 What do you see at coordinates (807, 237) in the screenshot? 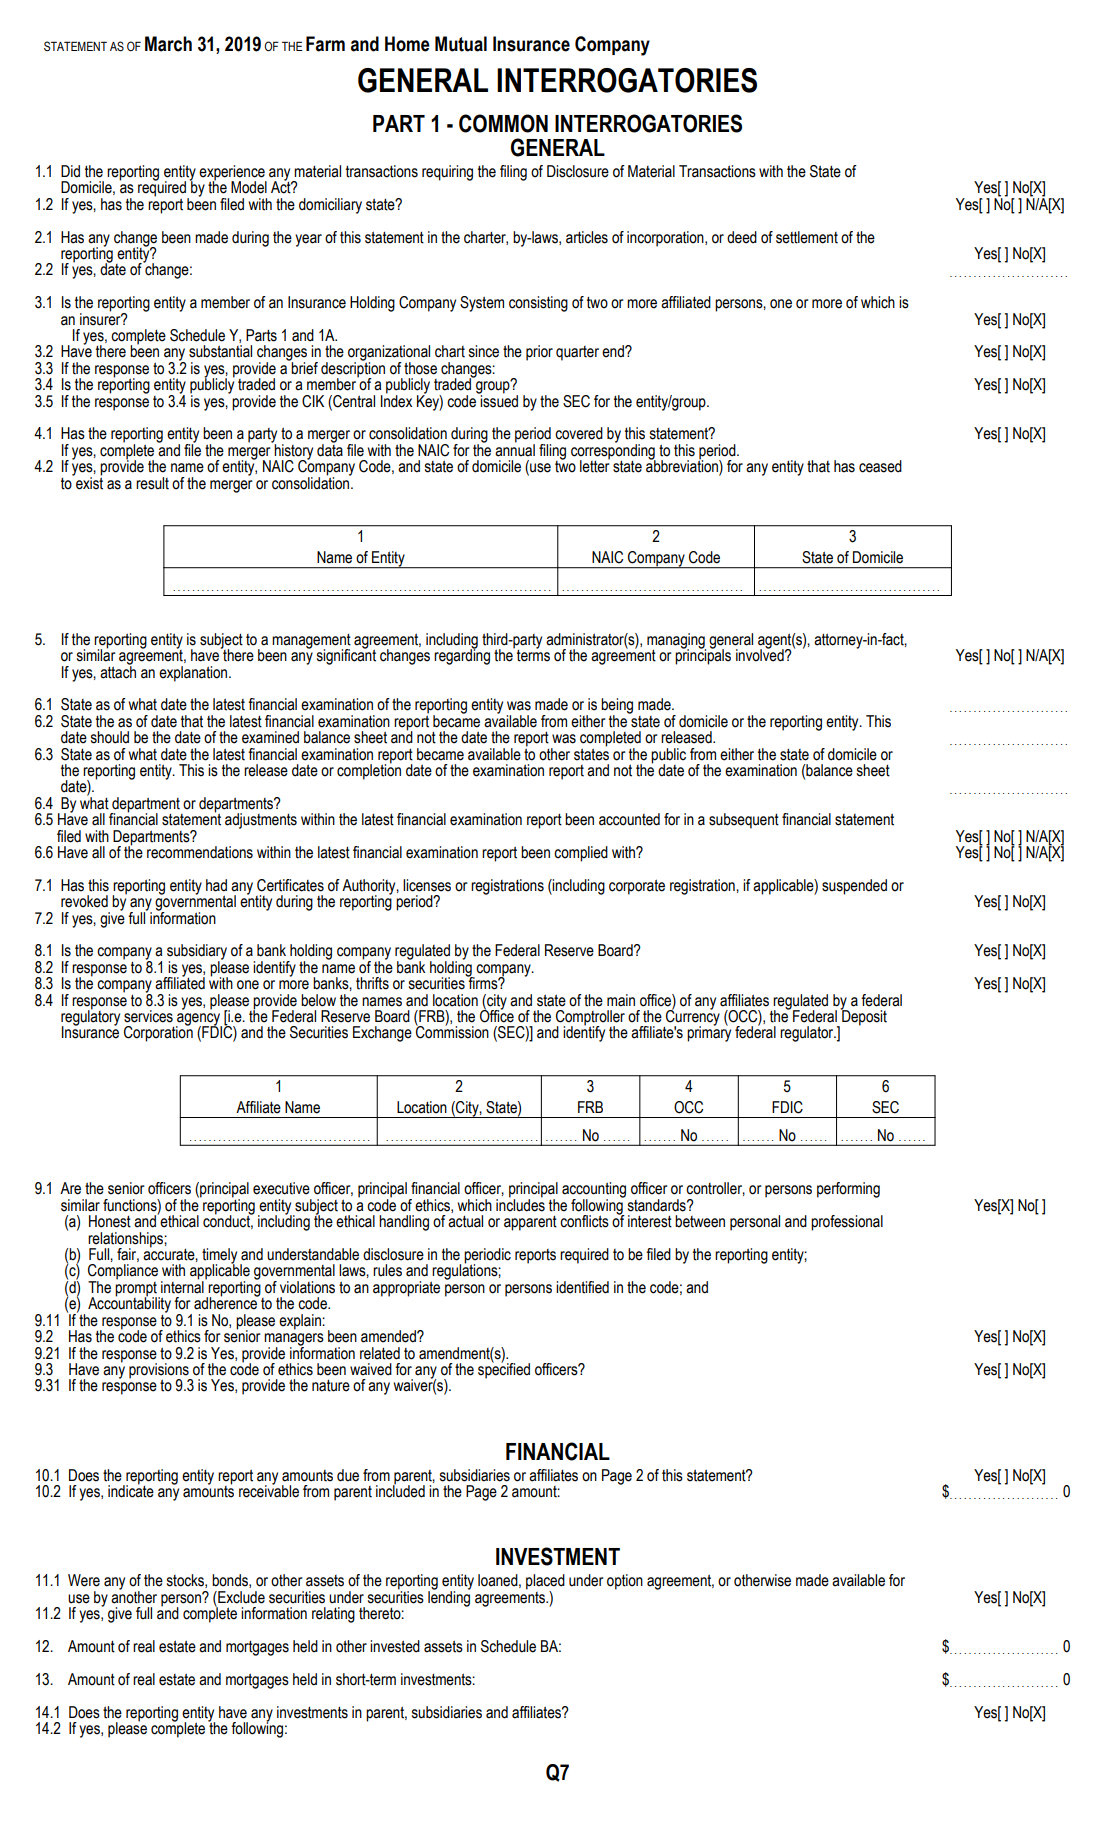
I see `settlement` at bounding box center [807, 237].
